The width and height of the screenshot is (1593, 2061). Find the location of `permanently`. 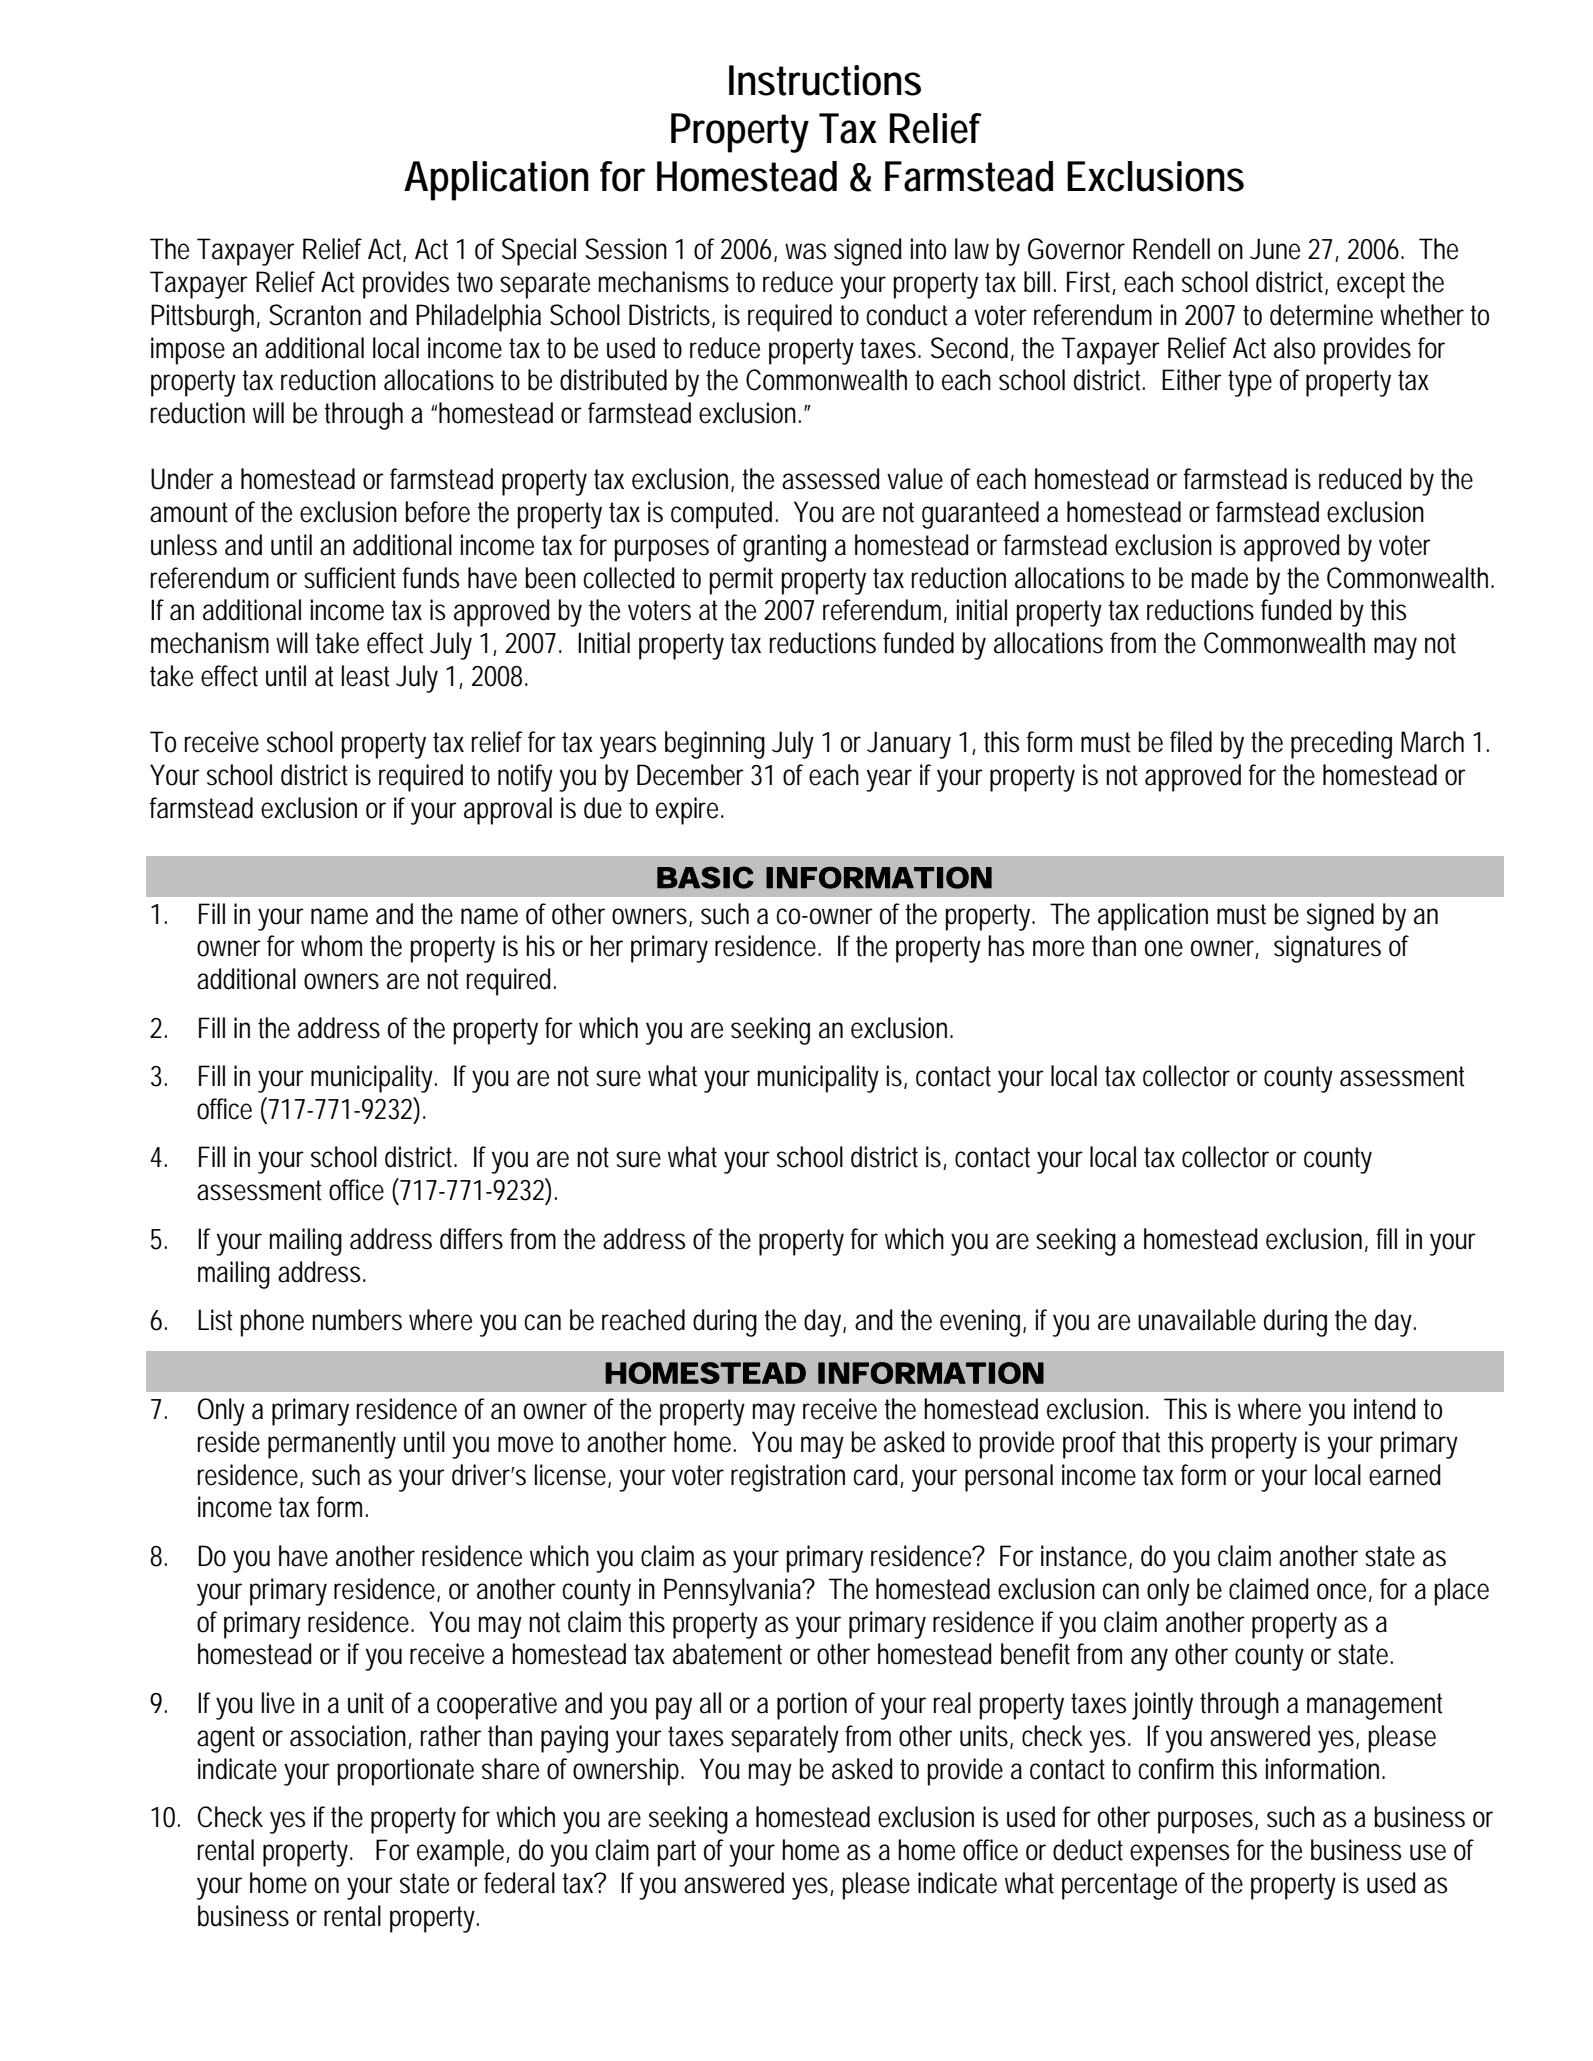

permanently is located at coordinates (332, 1445).
